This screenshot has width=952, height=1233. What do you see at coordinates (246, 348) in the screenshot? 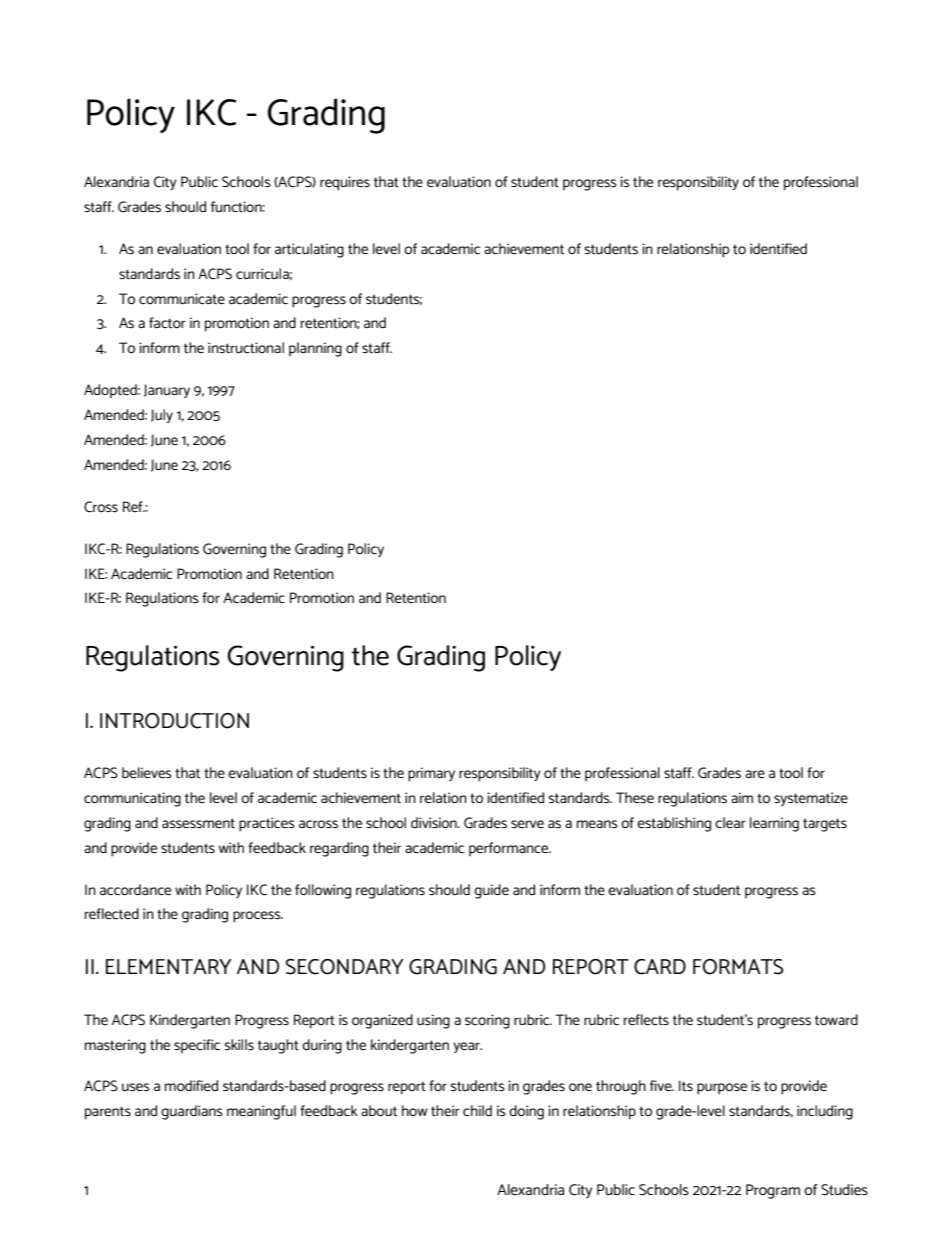
I see `instructional` at bounding box center [246, 348].
